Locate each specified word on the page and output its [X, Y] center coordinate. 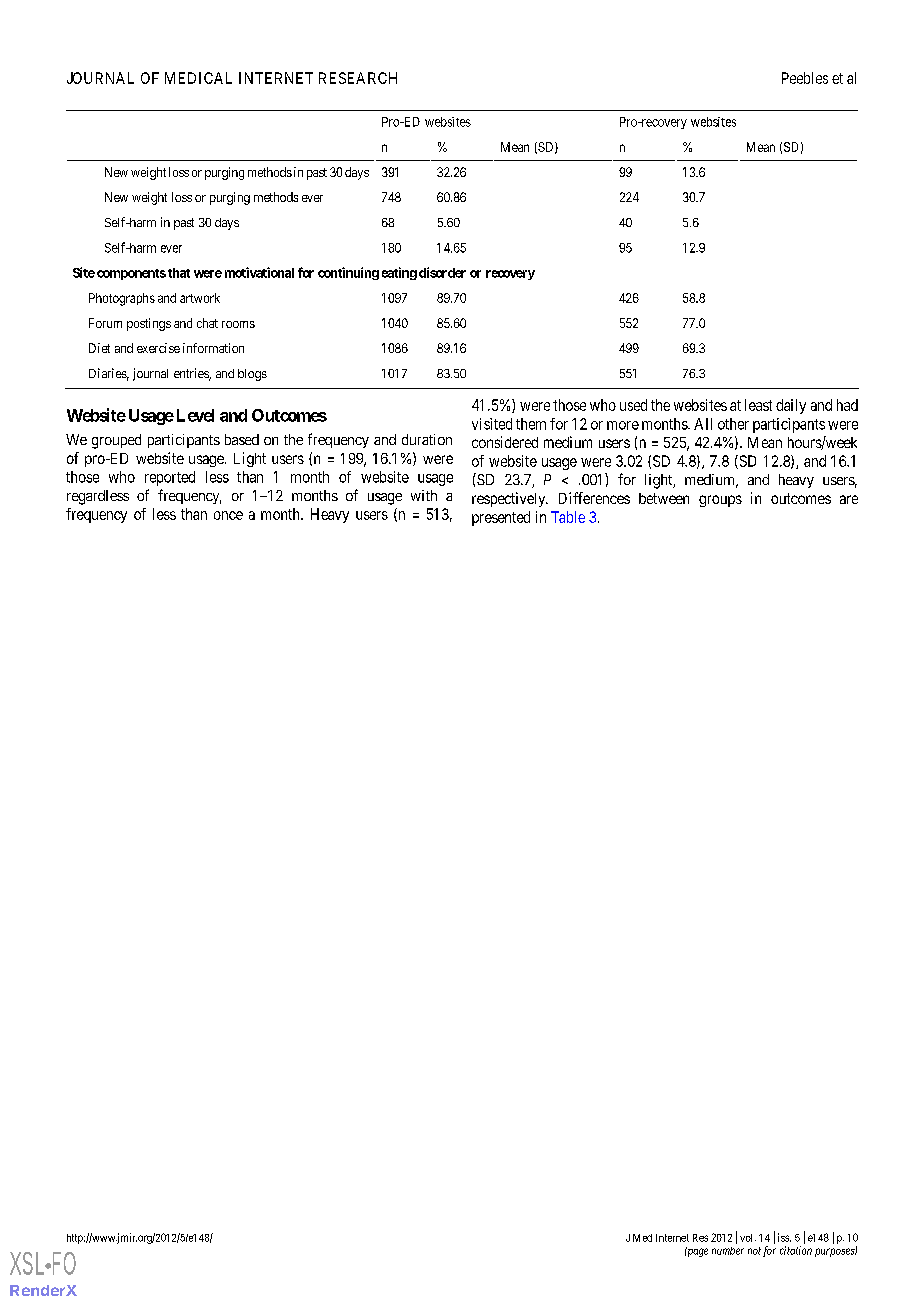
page [696, 1252]
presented [501, 518]
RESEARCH [358, 78]
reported [170, 478]
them [531, 424]
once [228, 515]
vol [748, 1238]
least [758, 405]
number [728, 1251]
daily [791, 406]
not [754, 1251]
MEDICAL [198, 78]
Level [195, 415]
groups [720, 501]
